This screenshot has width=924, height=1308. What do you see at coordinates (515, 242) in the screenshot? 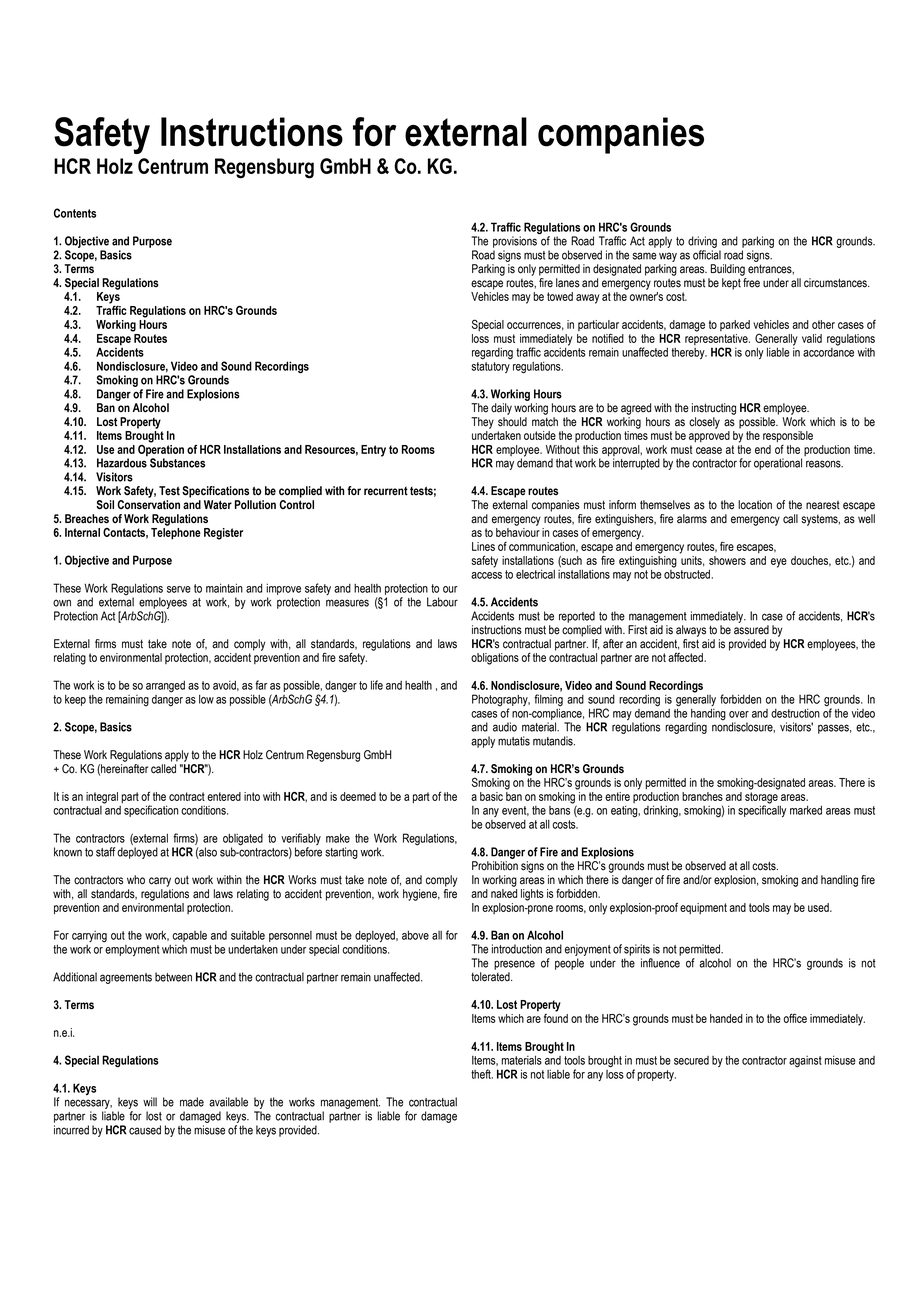
I see `provisions` at bounding box center [515, 242].
